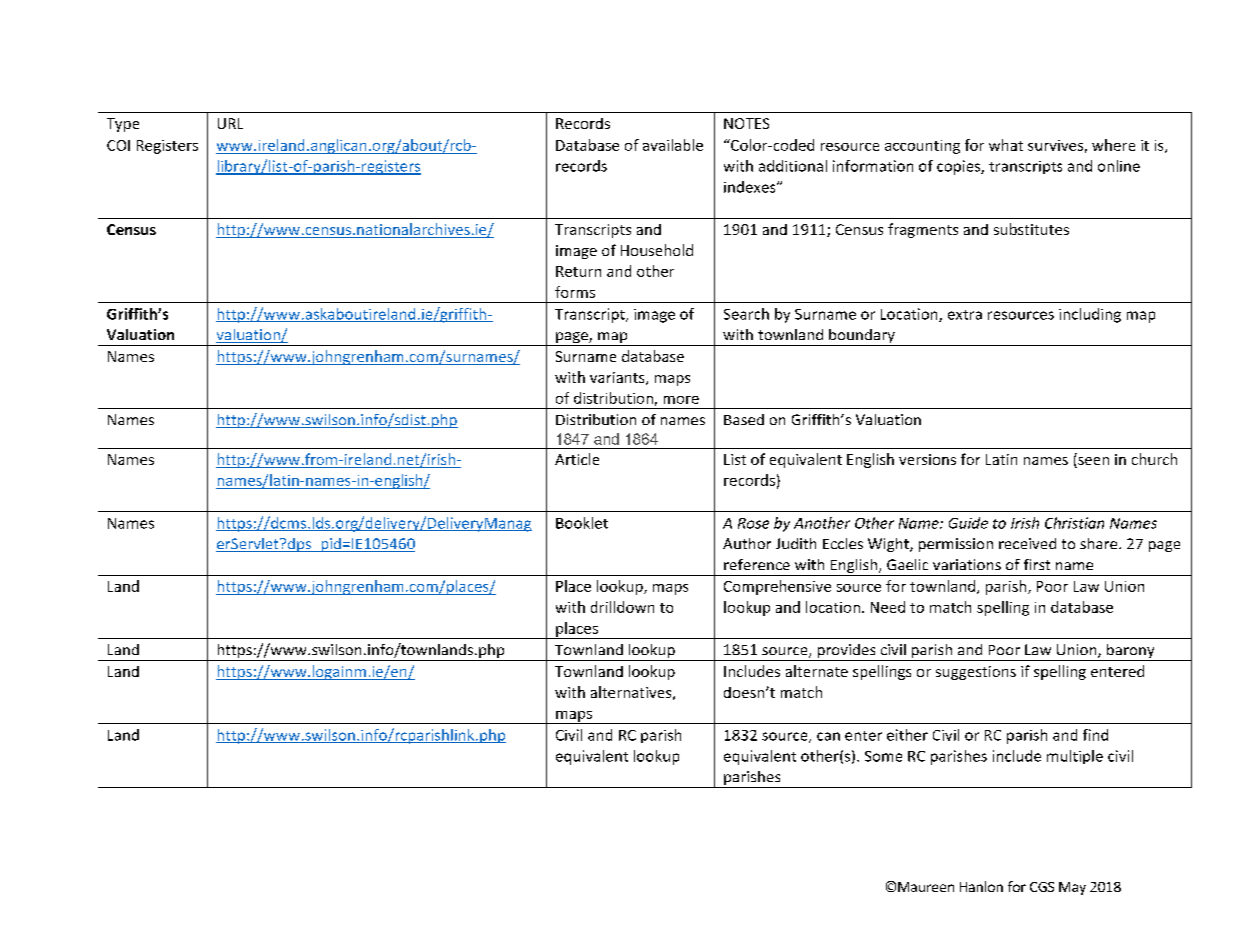 The width and height of the screenshot is (1233, 952). I want to click on URL, so click(230, 123).
